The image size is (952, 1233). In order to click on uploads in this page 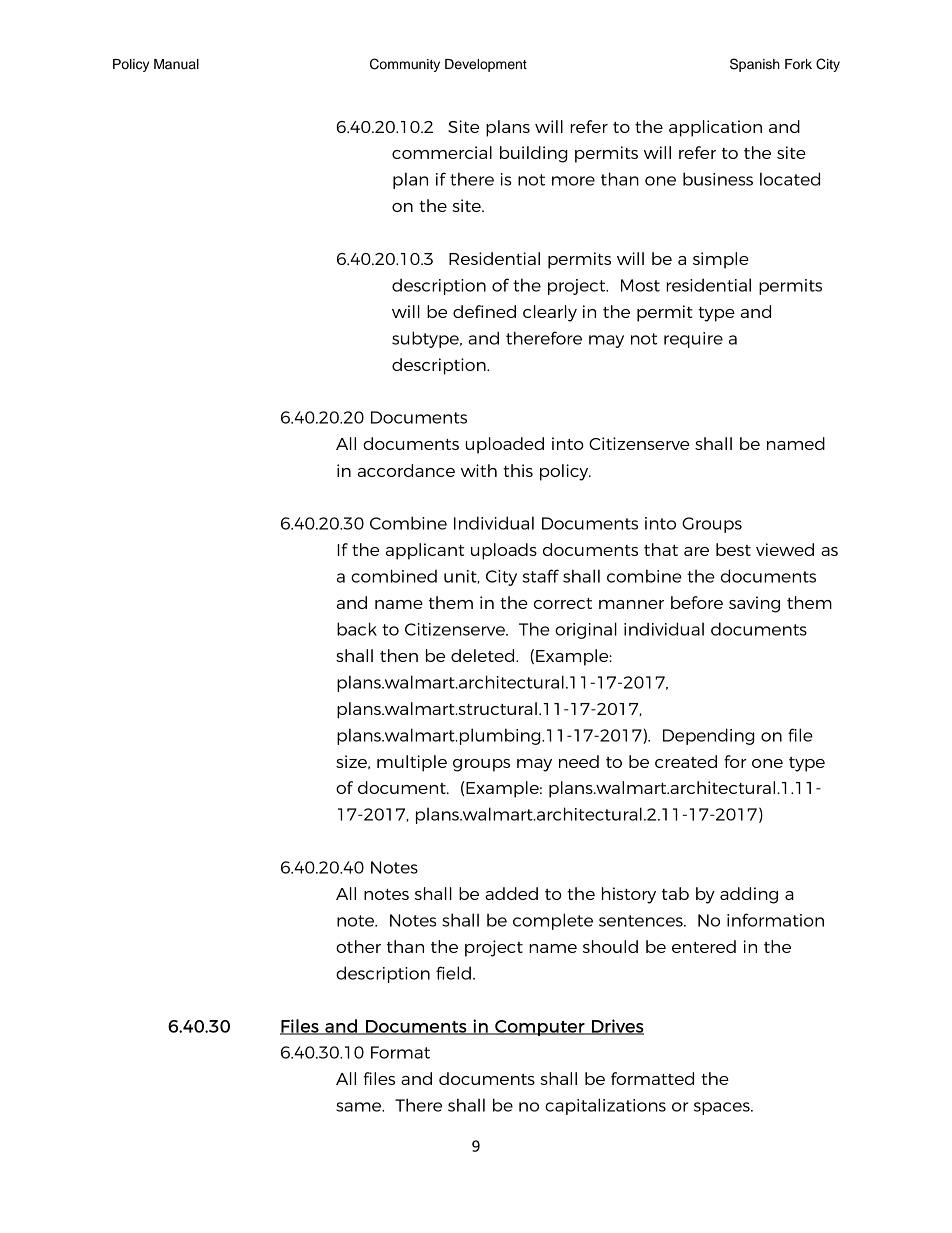, I will do `click(504, 551)`.
